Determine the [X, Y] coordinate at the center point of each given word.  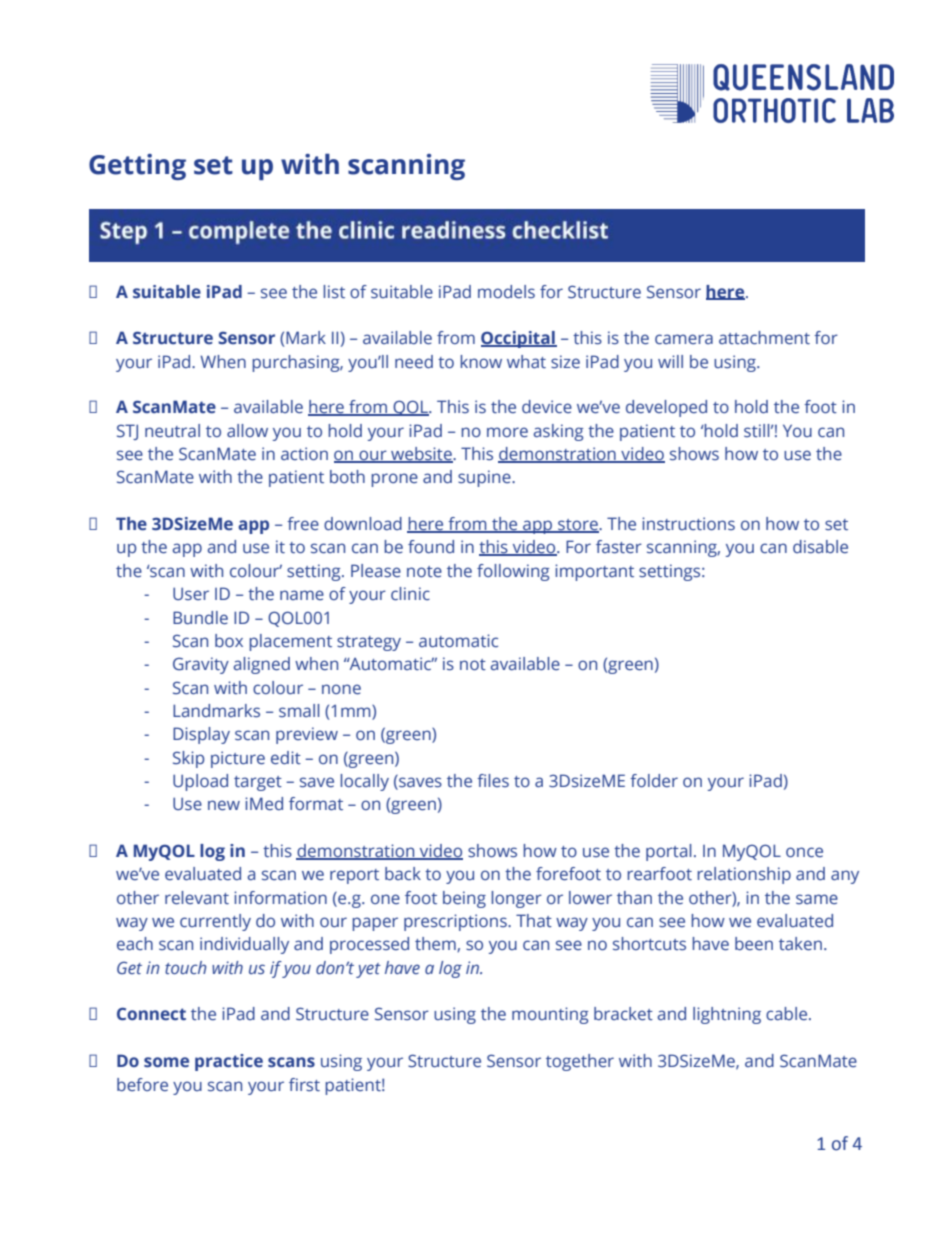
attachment [764, 338]
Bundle [200, 618]
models [506, 291]
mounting [550, 1015]
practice [229, 1062]
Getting [137, 167]
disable [820, 547]
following [513, 572]
